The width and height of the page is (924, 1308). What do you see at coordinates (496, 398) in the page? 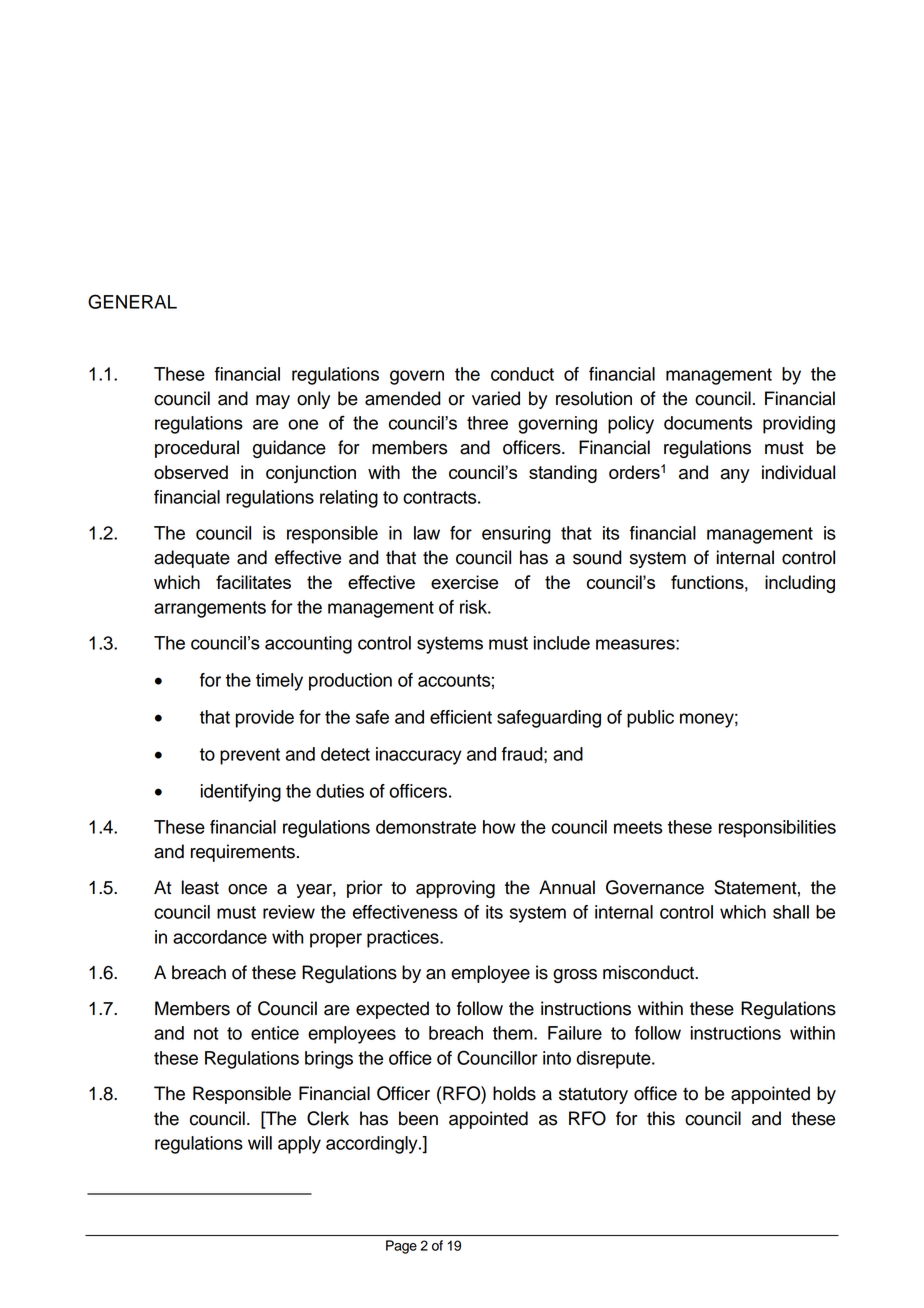
I see `varied` at bounding box center [496, 398].
